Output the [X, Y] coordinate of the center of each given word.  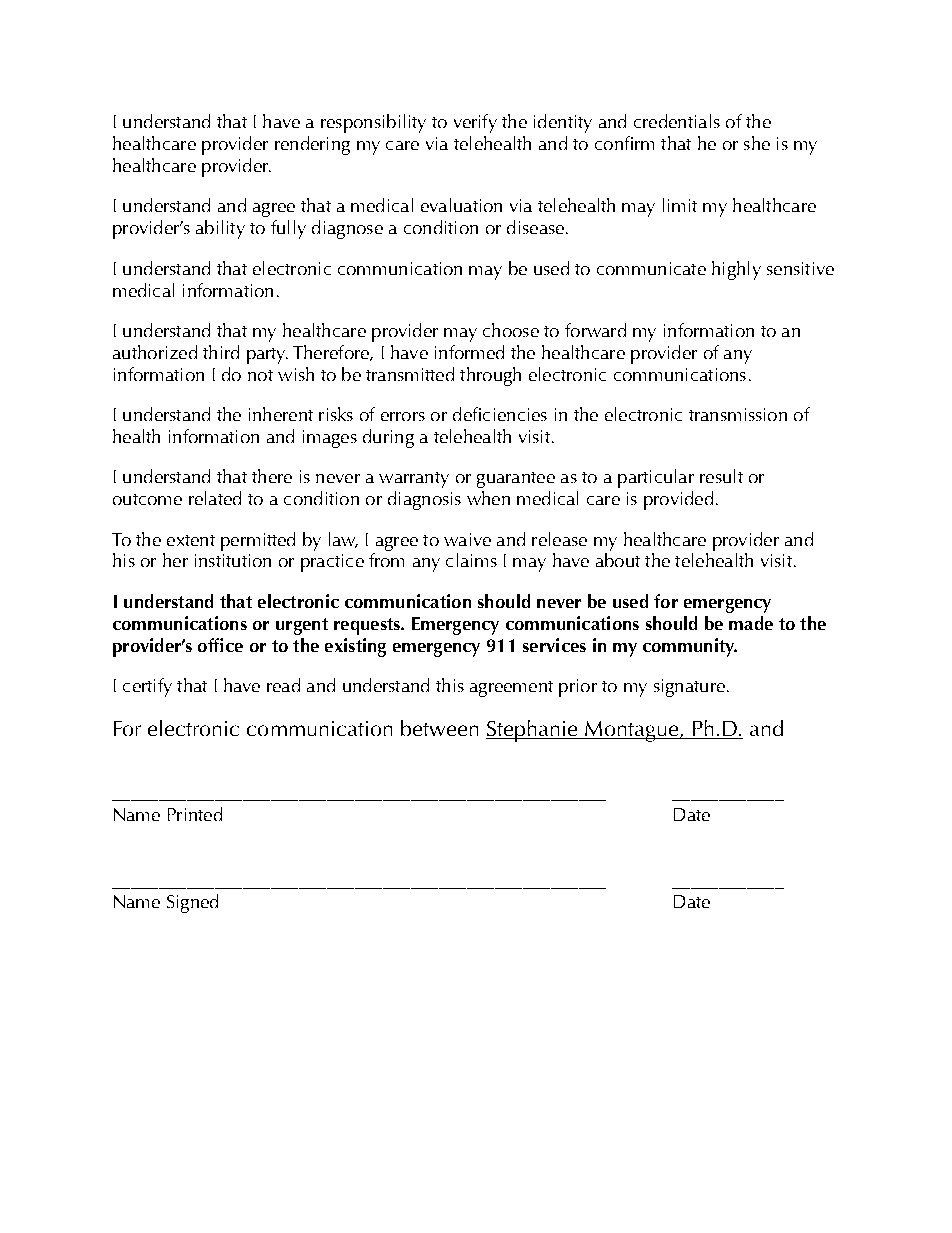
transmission [738, 414]
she [757, 143]
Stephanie [533, 731]
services [554, 645]
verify [475, 123]
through [490, 376]
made [751, 623]
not [260, 375]
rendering [312, 145]
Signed [192, 903]
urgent [302, 626]
